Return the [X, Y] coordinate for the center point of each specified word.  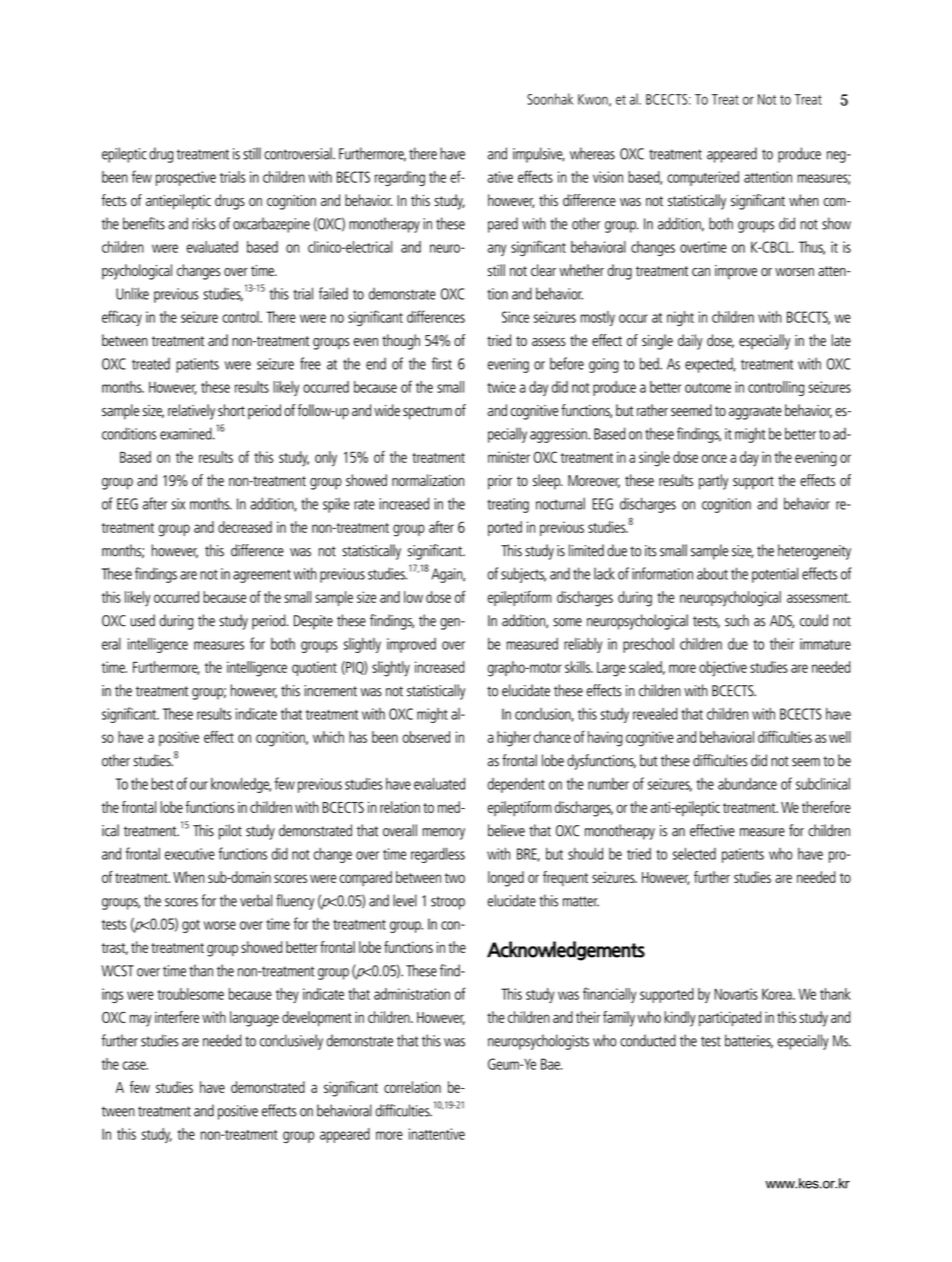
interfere [177, 1017]
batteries [749, 1041]
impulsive [539, 155]
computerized [703, 178]
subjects [523, 575]
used [143, 620]
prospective [186, 178]
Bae [551, 1064]
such [737, 620]
